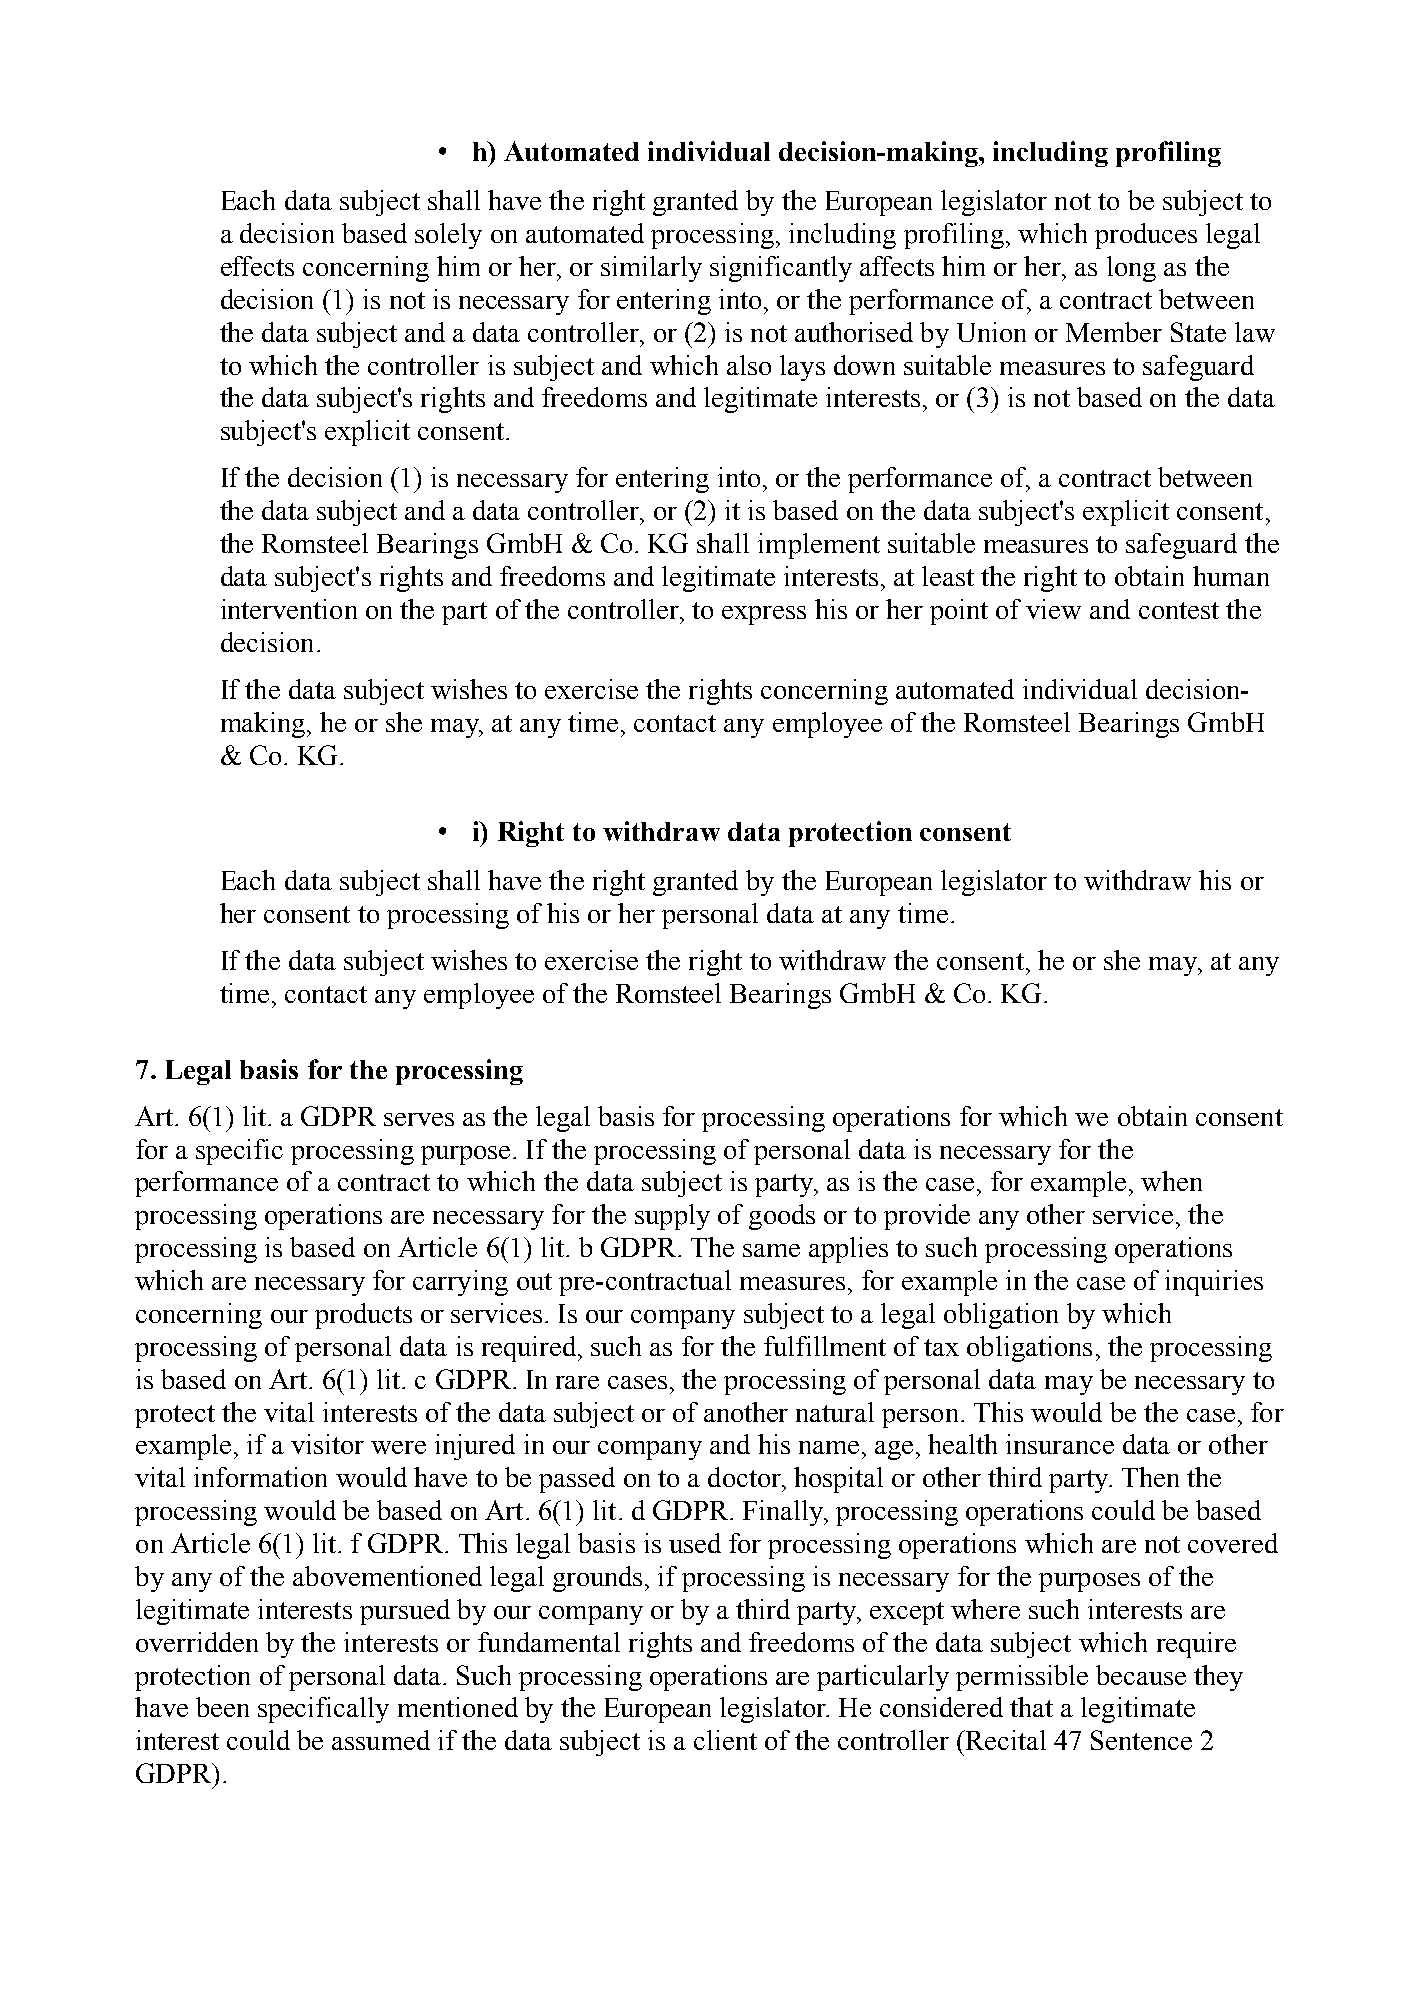  I want to click on significantly, so click(781, 269).
